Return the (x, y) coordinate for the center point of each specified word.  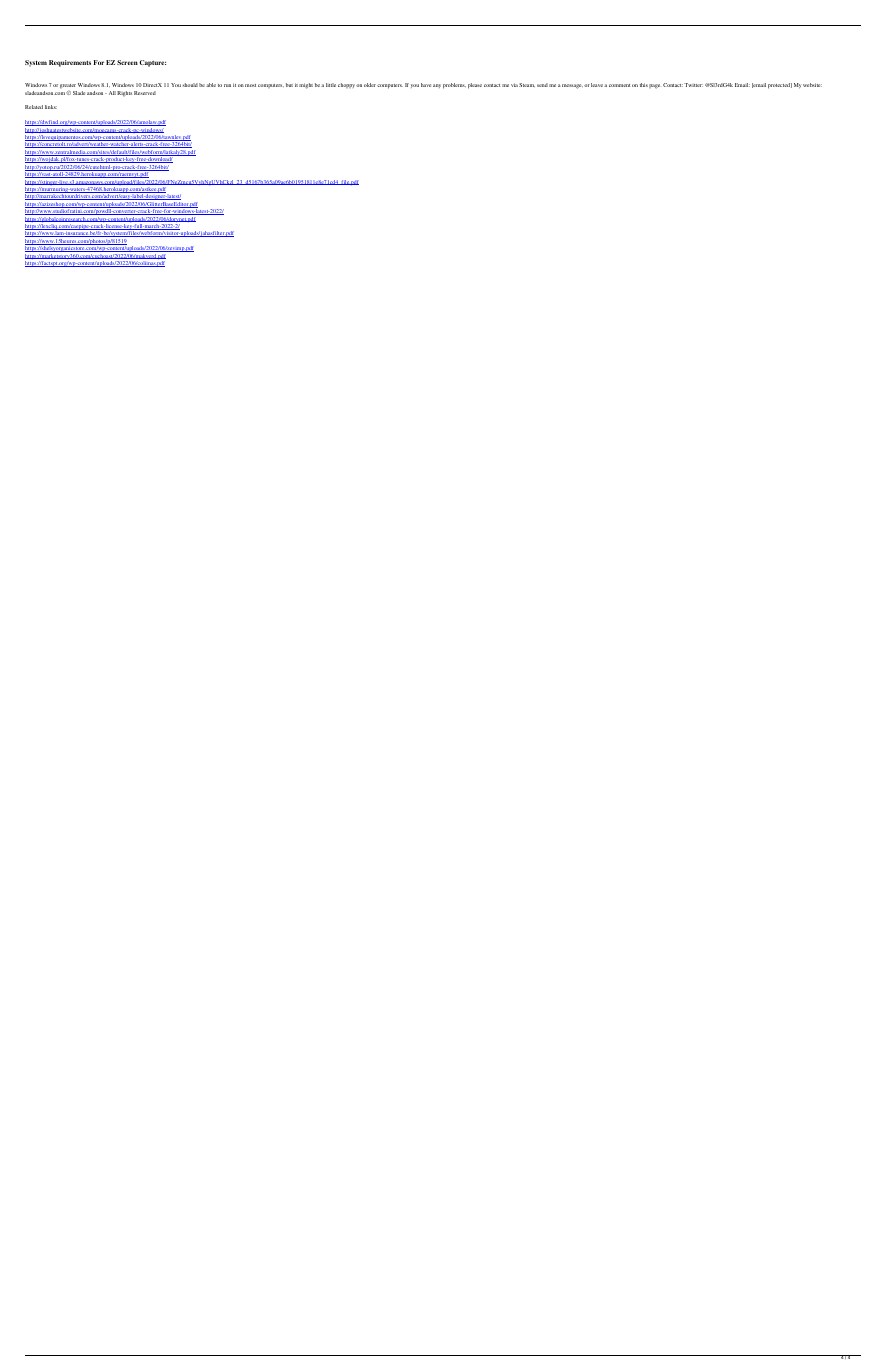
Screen (127, 62)
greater (68, 86)
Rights (124, 94)
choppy (346, 85)
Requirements (70, 63)
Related (34, 107)
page (654, 86)
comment (619, 85)
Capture (152, 63)
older (370, 85)
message (572, 86)
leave (597, 85)
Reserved (145, 93)
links (51, 107)
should (190, 85)
